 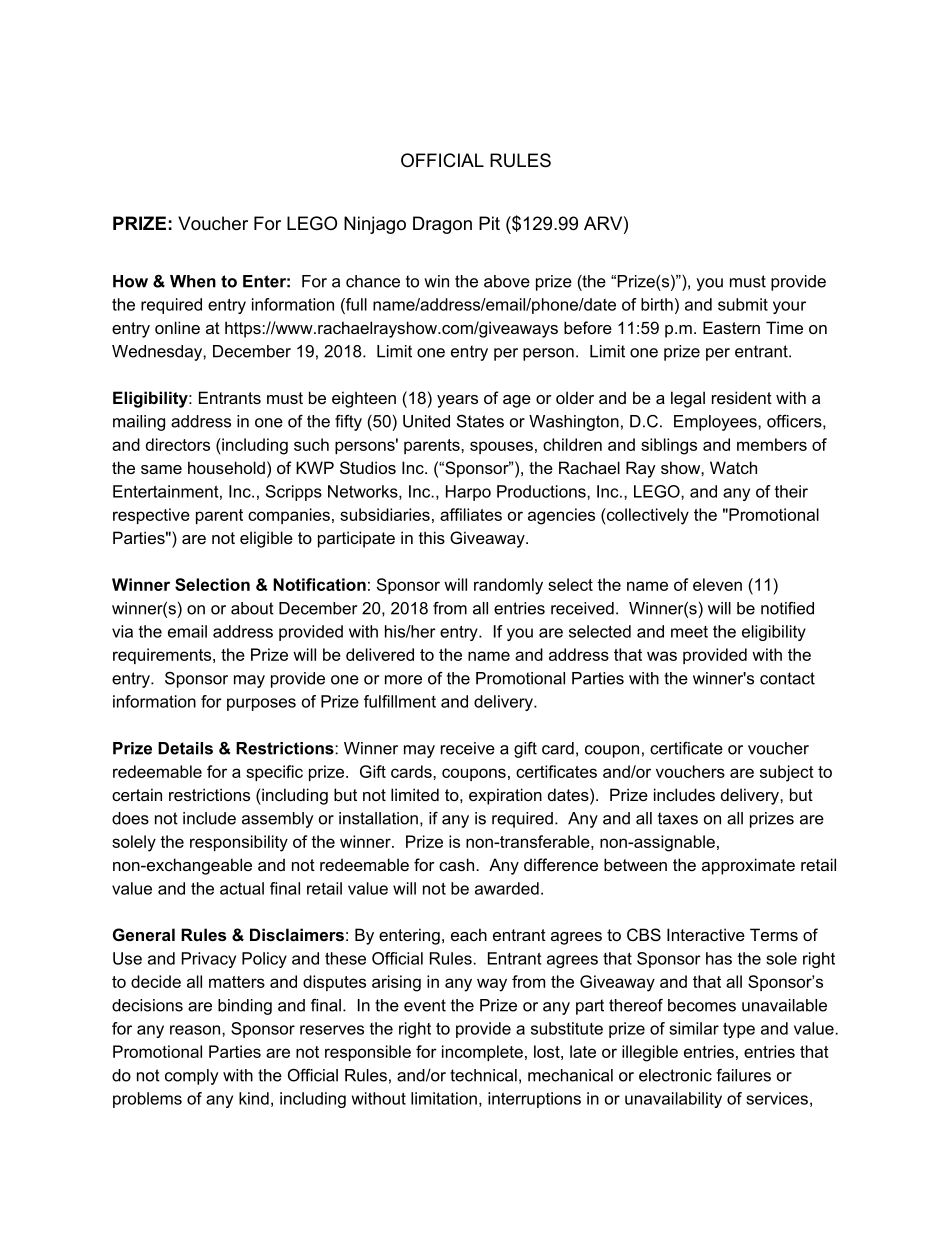 What do you see at coordinates (717, 584) in the screenshot?
I see `eleven` at bounding box center [717, 584].
